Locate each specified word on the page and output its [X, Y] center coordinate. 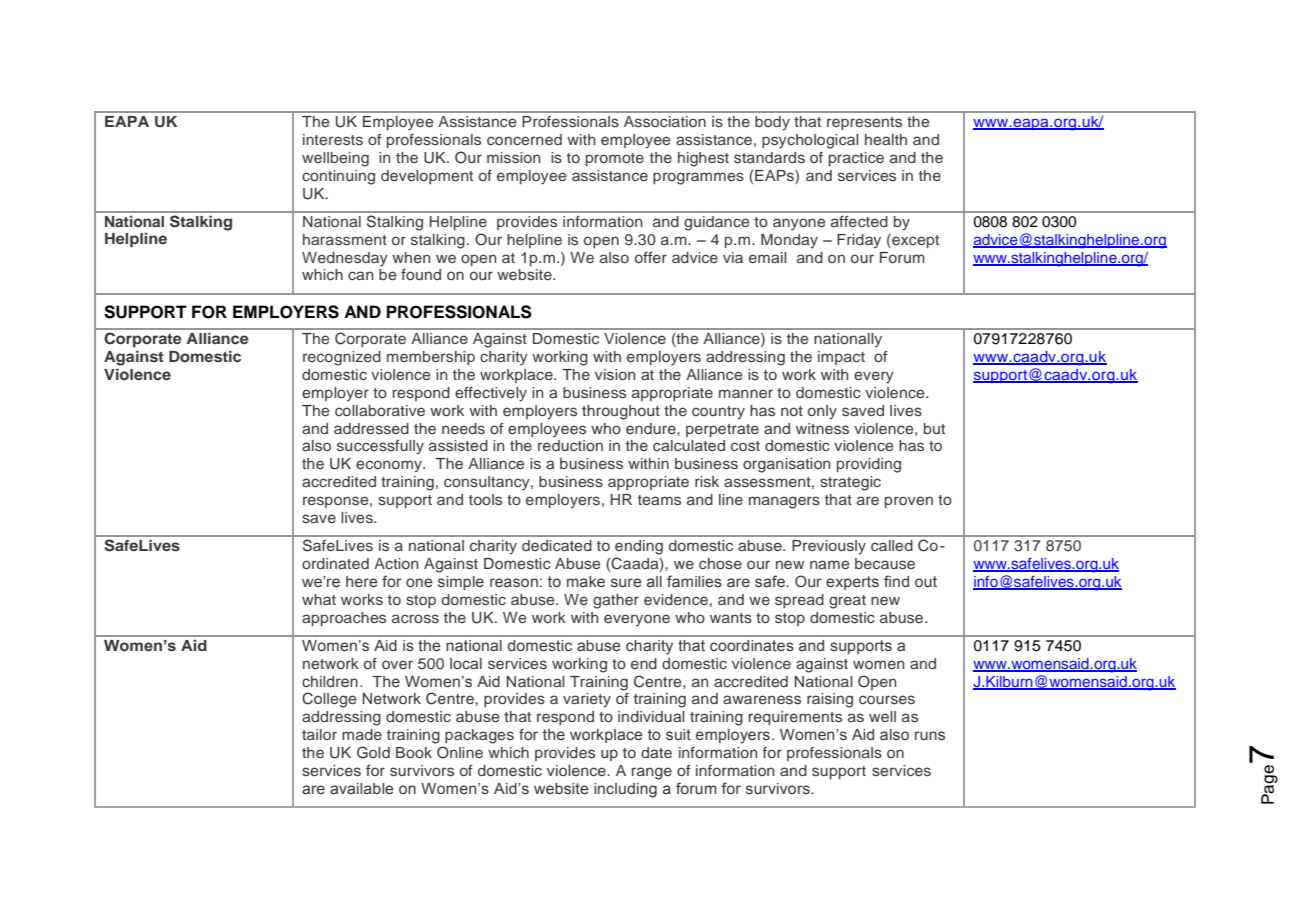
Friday [859, 241]
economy [390, 466]
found [421, 274]
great [847, 602]
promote [615, 159]
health [886, 139]
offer [651, 257]
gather [616, 601]
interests [333, 139]
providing [869, 465]
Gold [373, 752]
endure [652, 428]
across [415, 618]
